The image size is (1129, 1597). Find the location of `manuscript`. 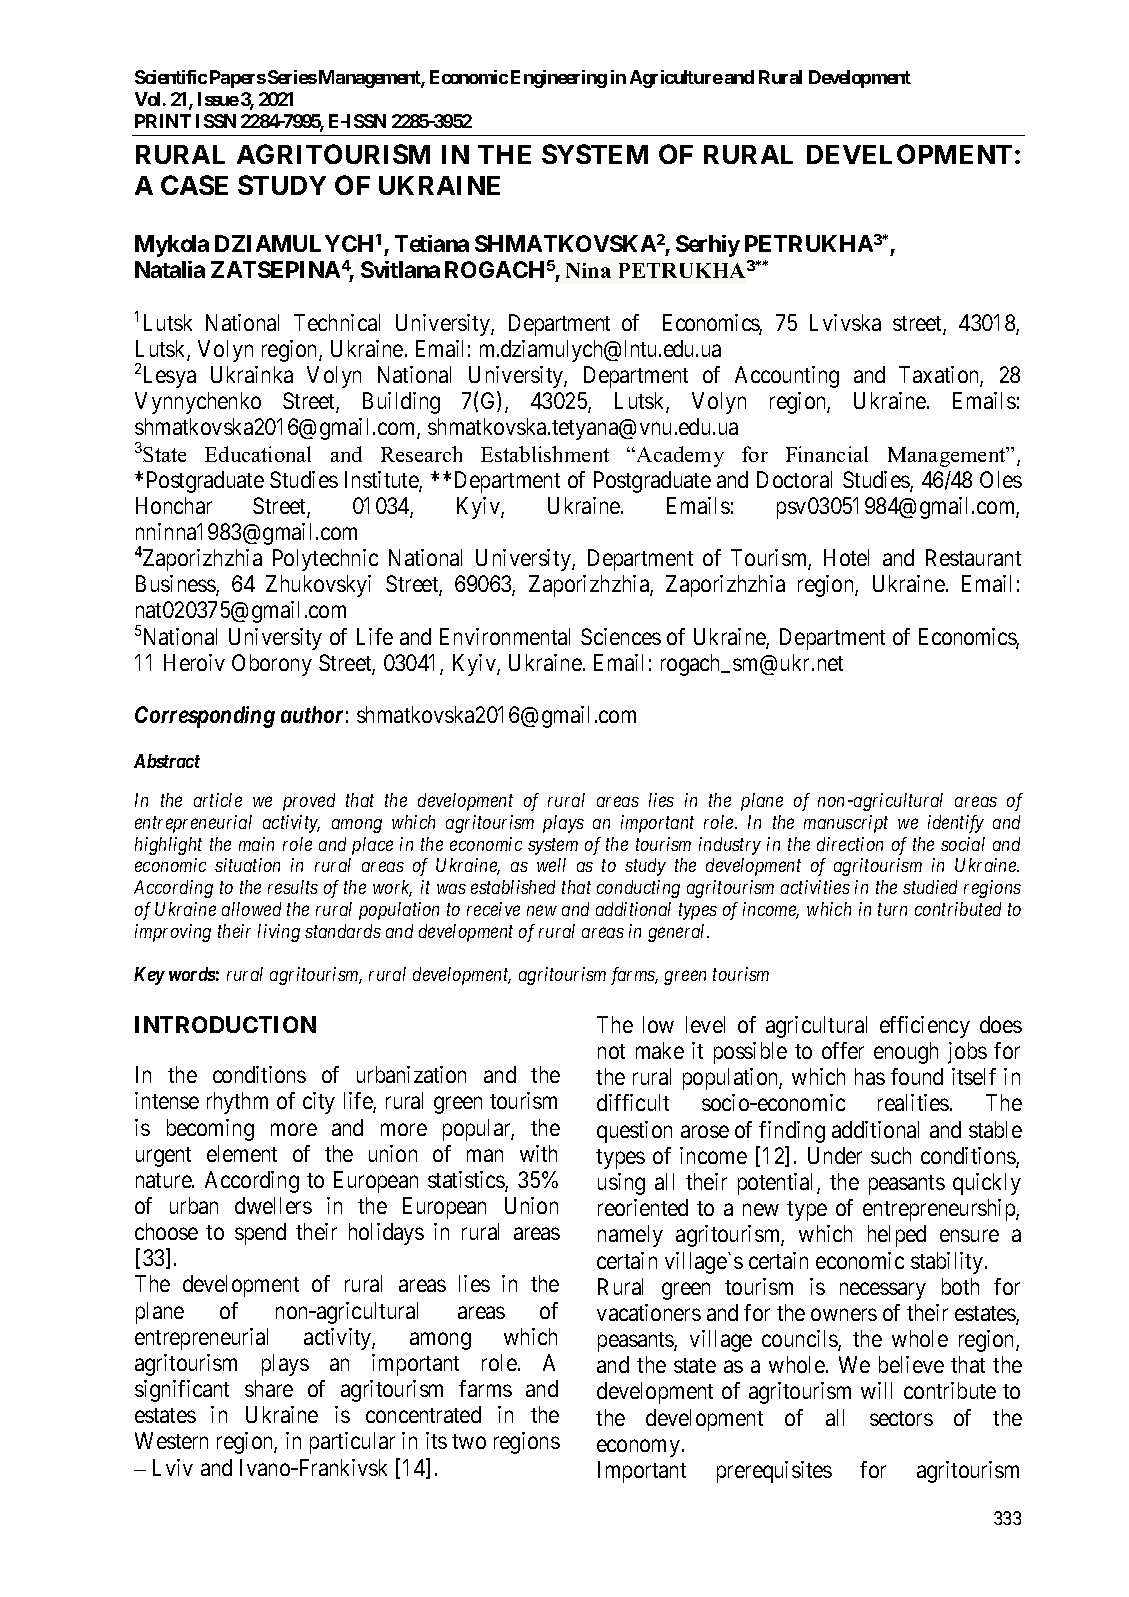

manuscript is located at coordinates (846, 824).
